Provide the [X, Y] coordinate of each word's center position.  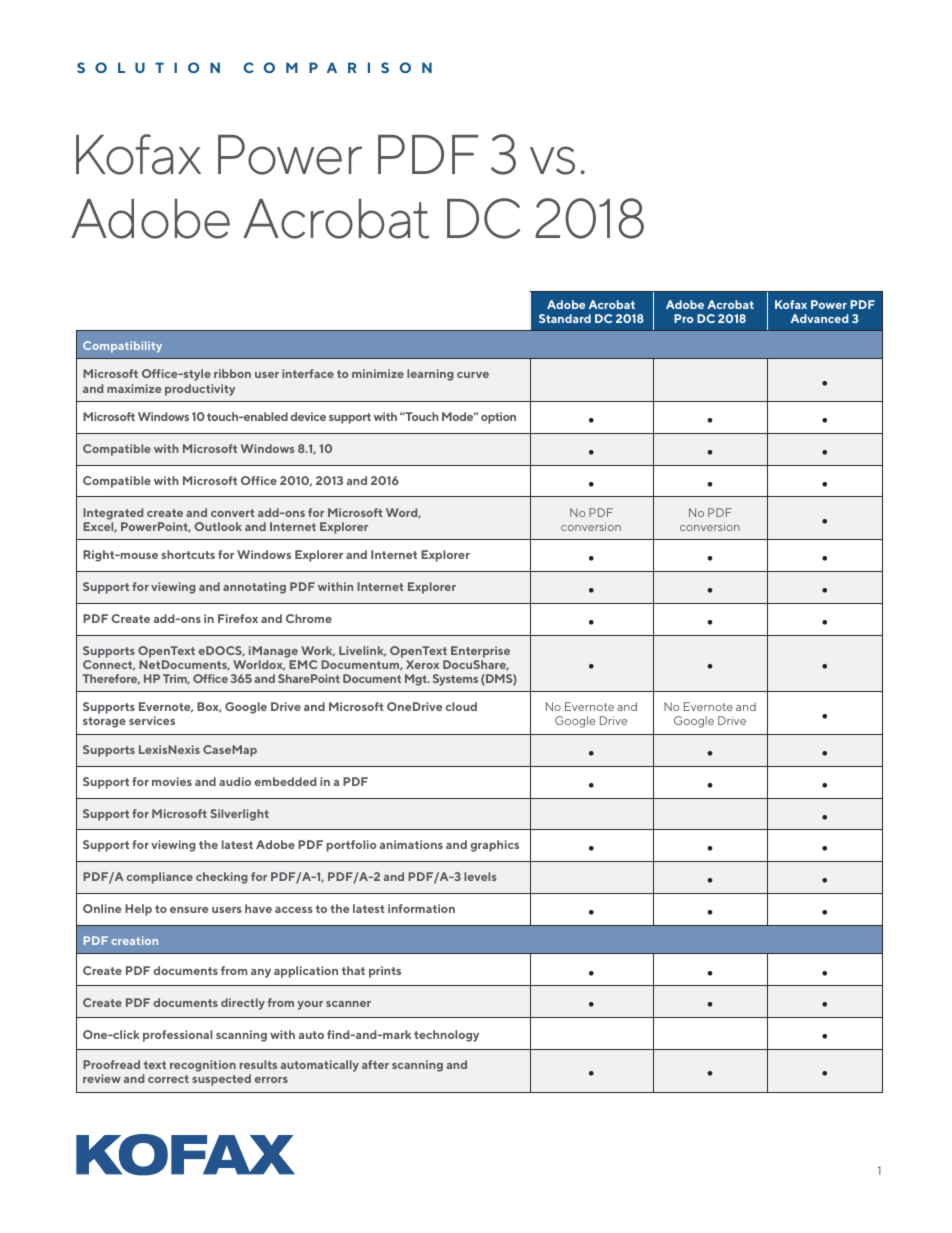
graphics [494, 846]
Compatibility [122, 347]
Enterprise [480, 652]
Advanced [820, 318]
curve [473, 375]
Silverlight [239, 815]
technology [446, 1036]
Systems [455, 680]
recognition [203, 1066]
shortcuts [188, 554]
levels [480, 876]
